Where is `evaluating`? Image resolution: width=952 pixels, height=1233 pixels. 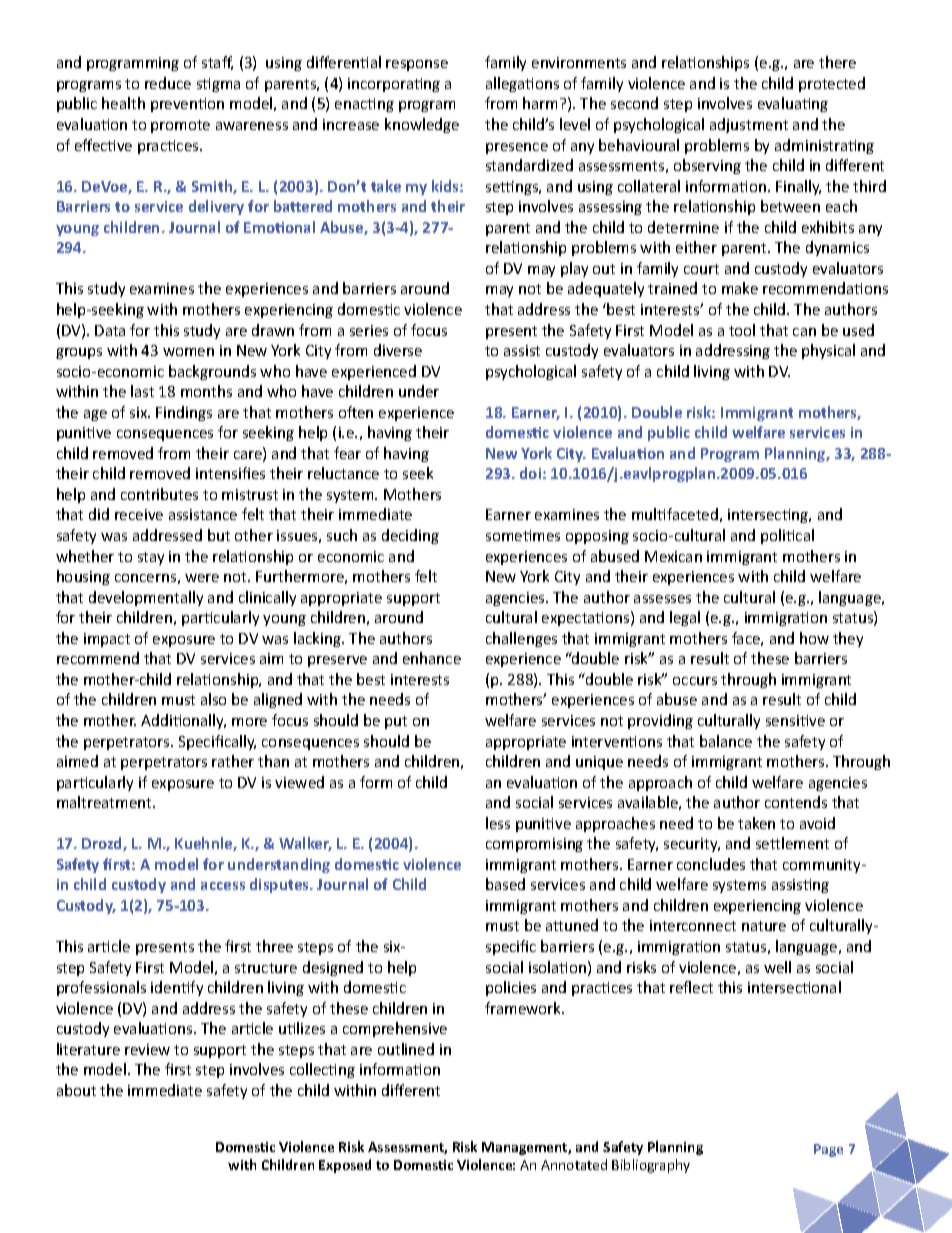 evaluating is located at coordinates (793, 104).
